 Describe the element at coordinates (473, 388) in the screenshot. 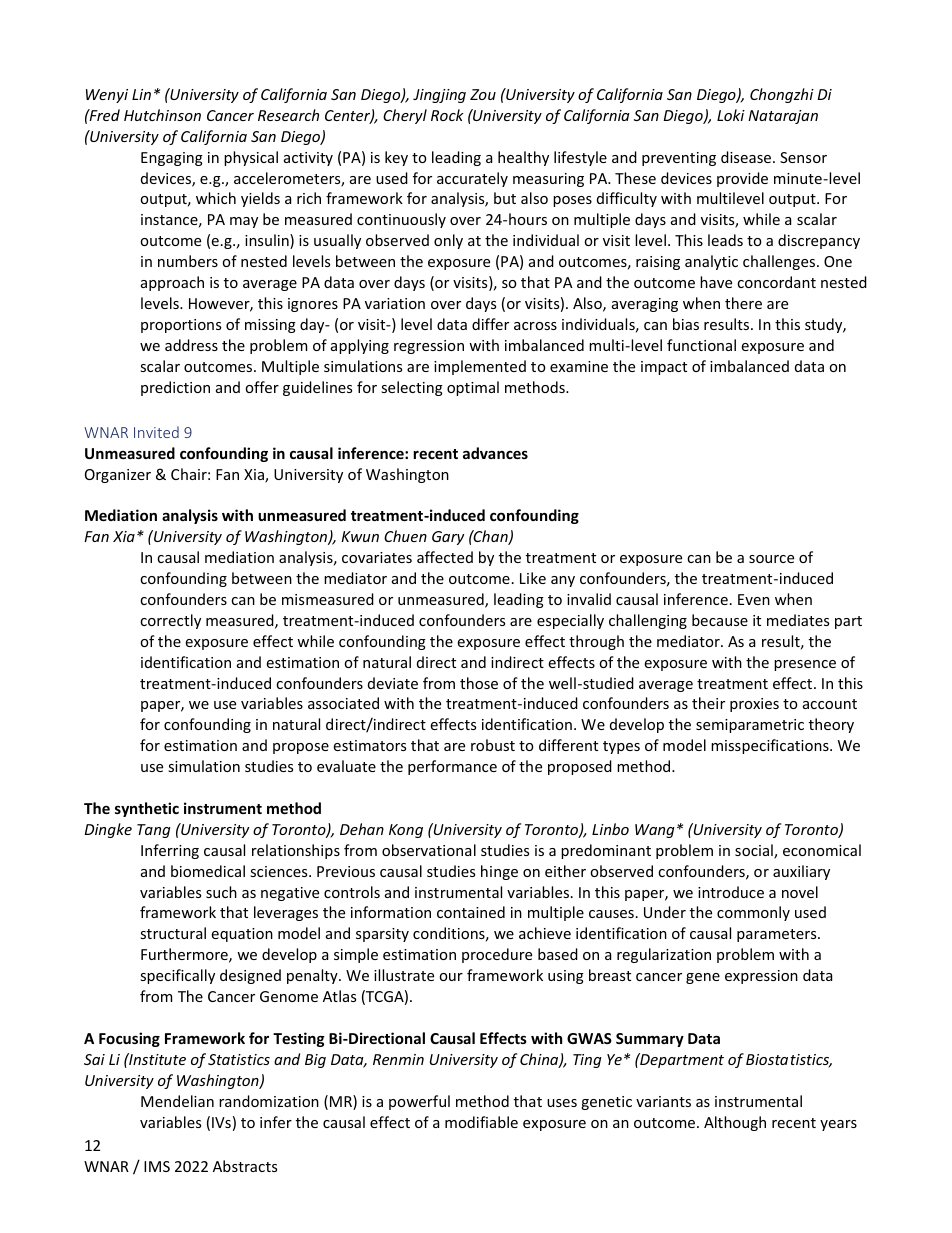

I see `optimal` at that location.
